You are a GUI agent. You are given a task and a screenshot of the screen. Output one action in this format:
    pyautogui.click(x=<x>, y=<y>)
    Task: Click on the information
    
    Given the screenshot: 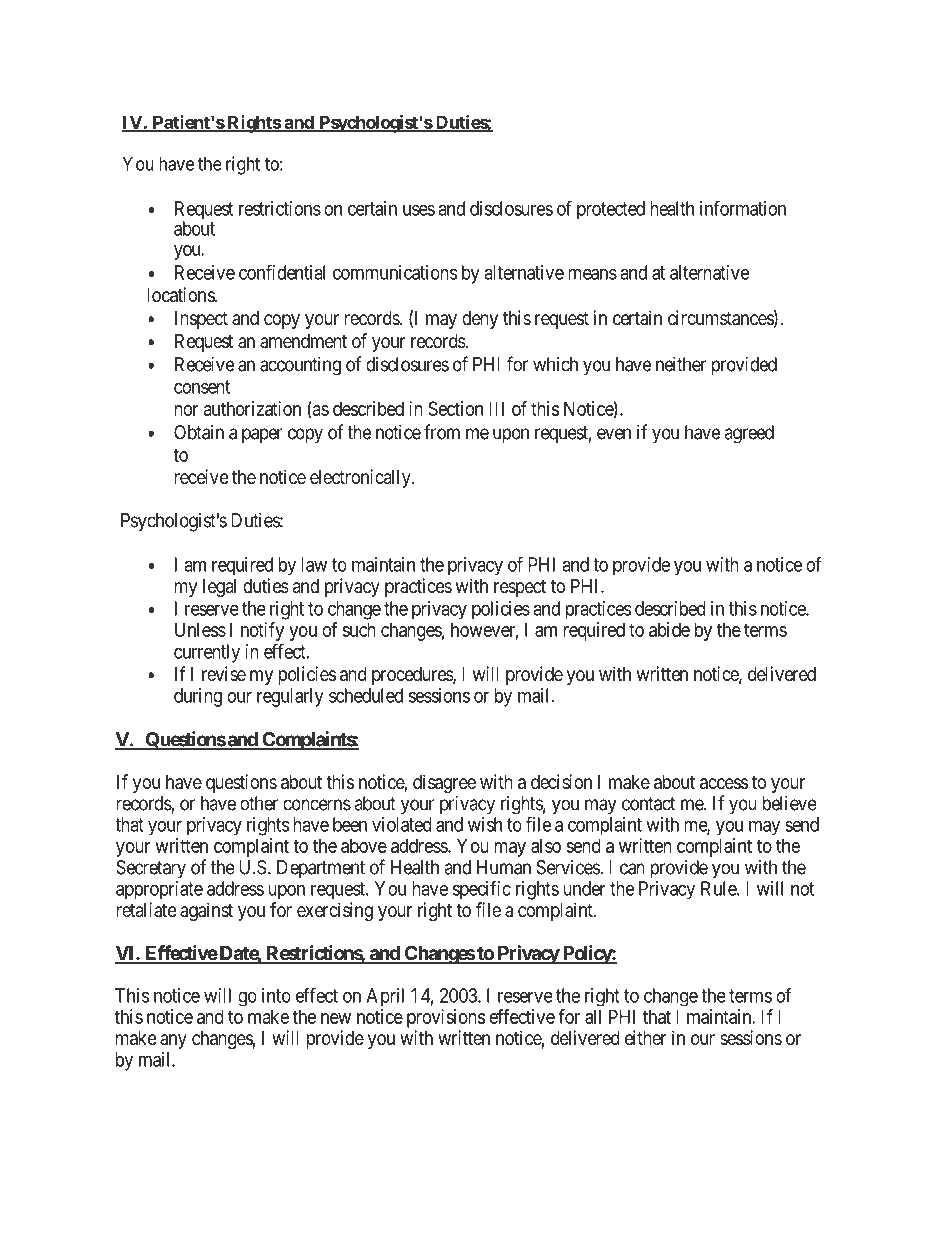 What is the action you would take?
    pyautogui.click(x=743, y=208)
